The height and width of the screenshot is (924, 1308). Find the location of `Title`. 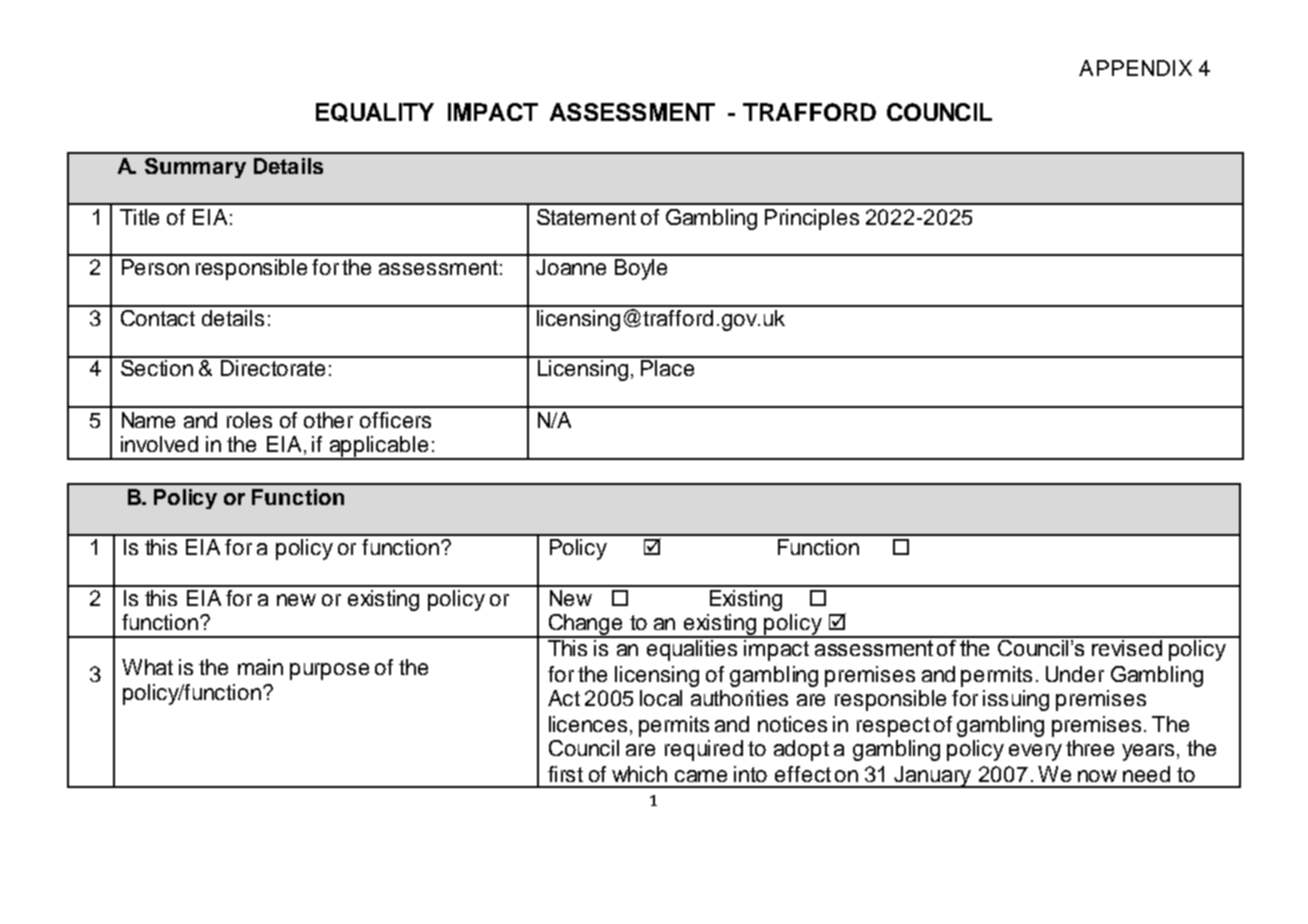

Title is located at coordinates (139, 217).
